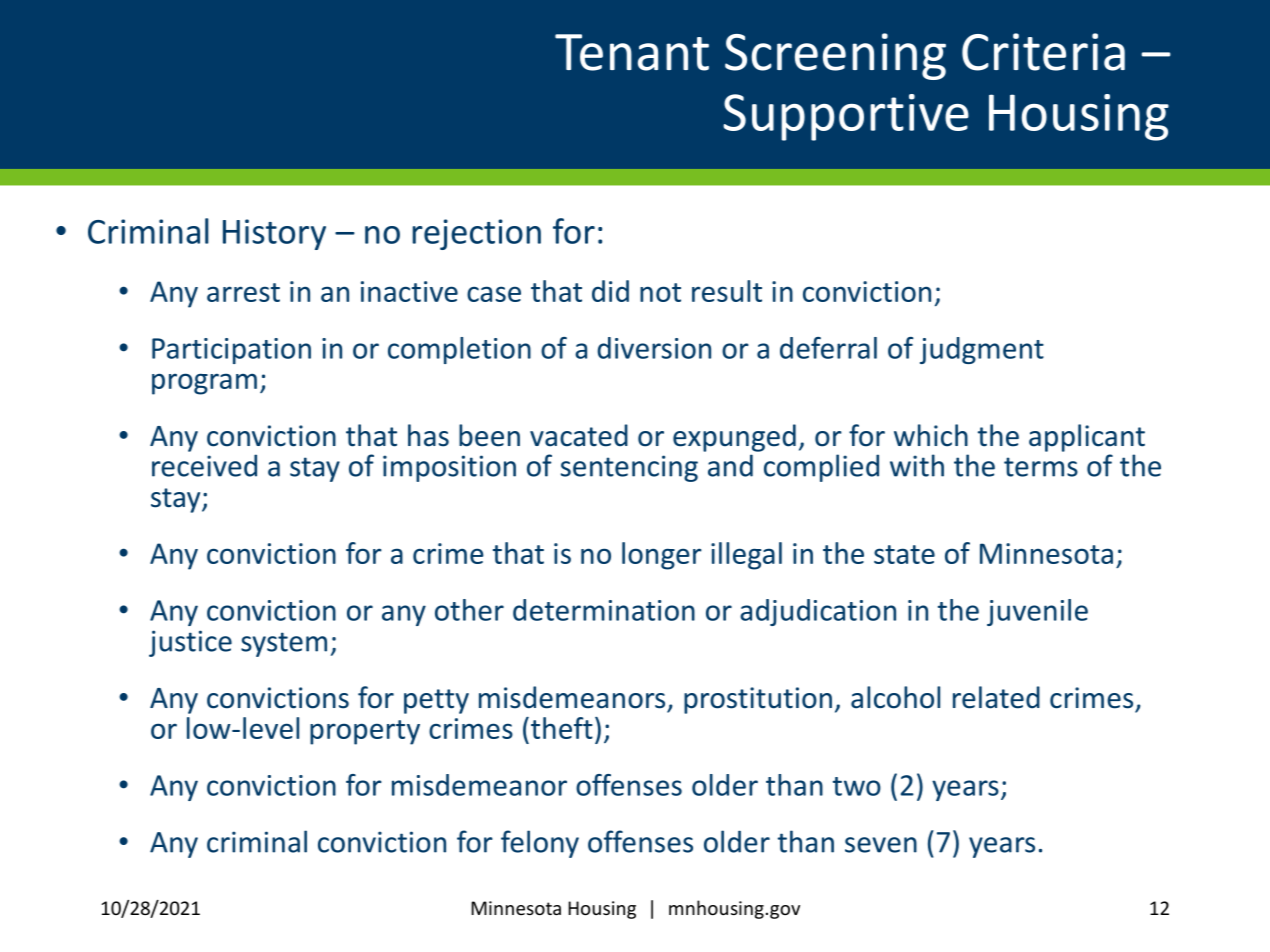  I want to click on property, so click(365, 732).
